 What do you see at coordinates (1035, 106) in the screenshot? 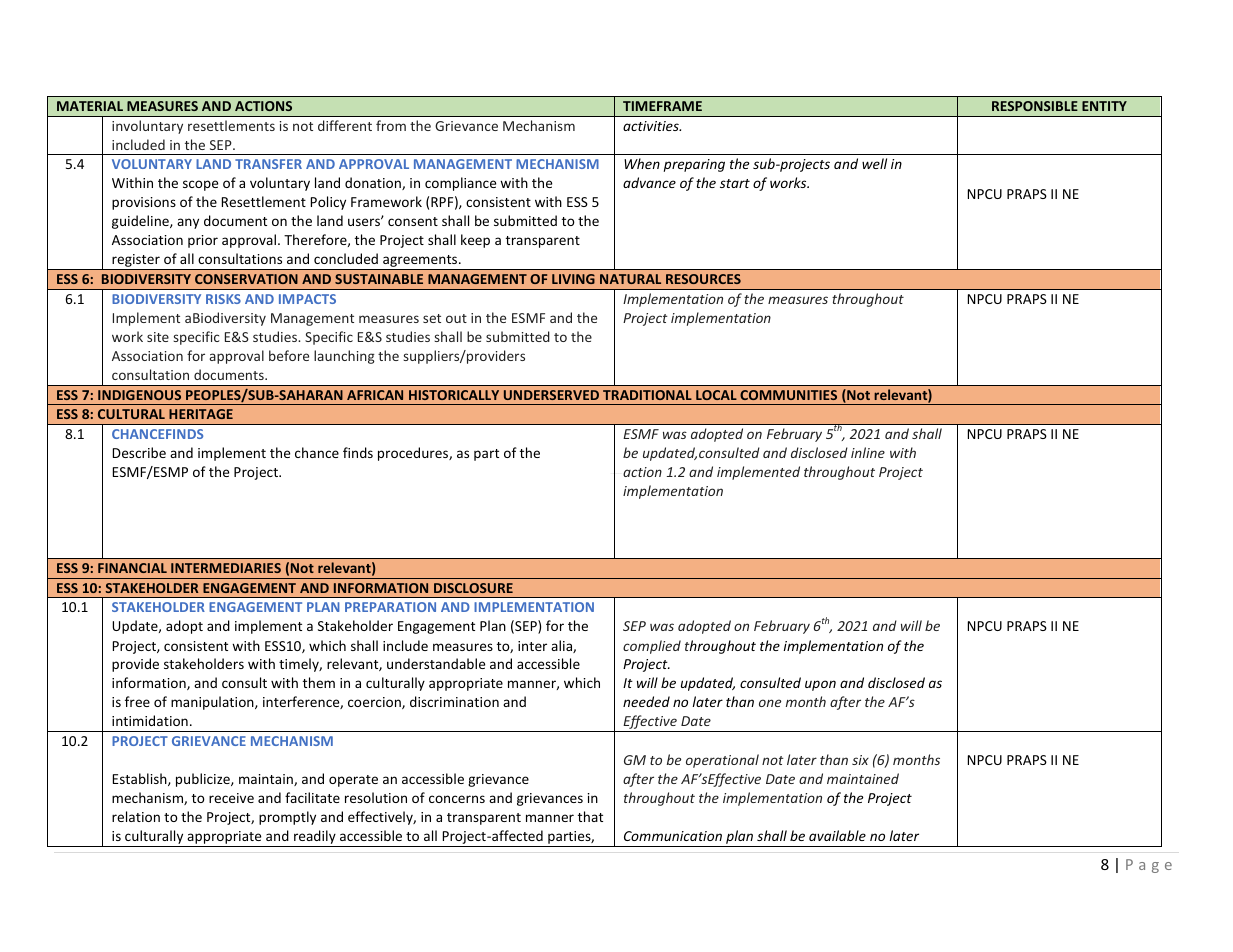
I see `RESPONSIBLE` at bounding box center [1035, 106].
